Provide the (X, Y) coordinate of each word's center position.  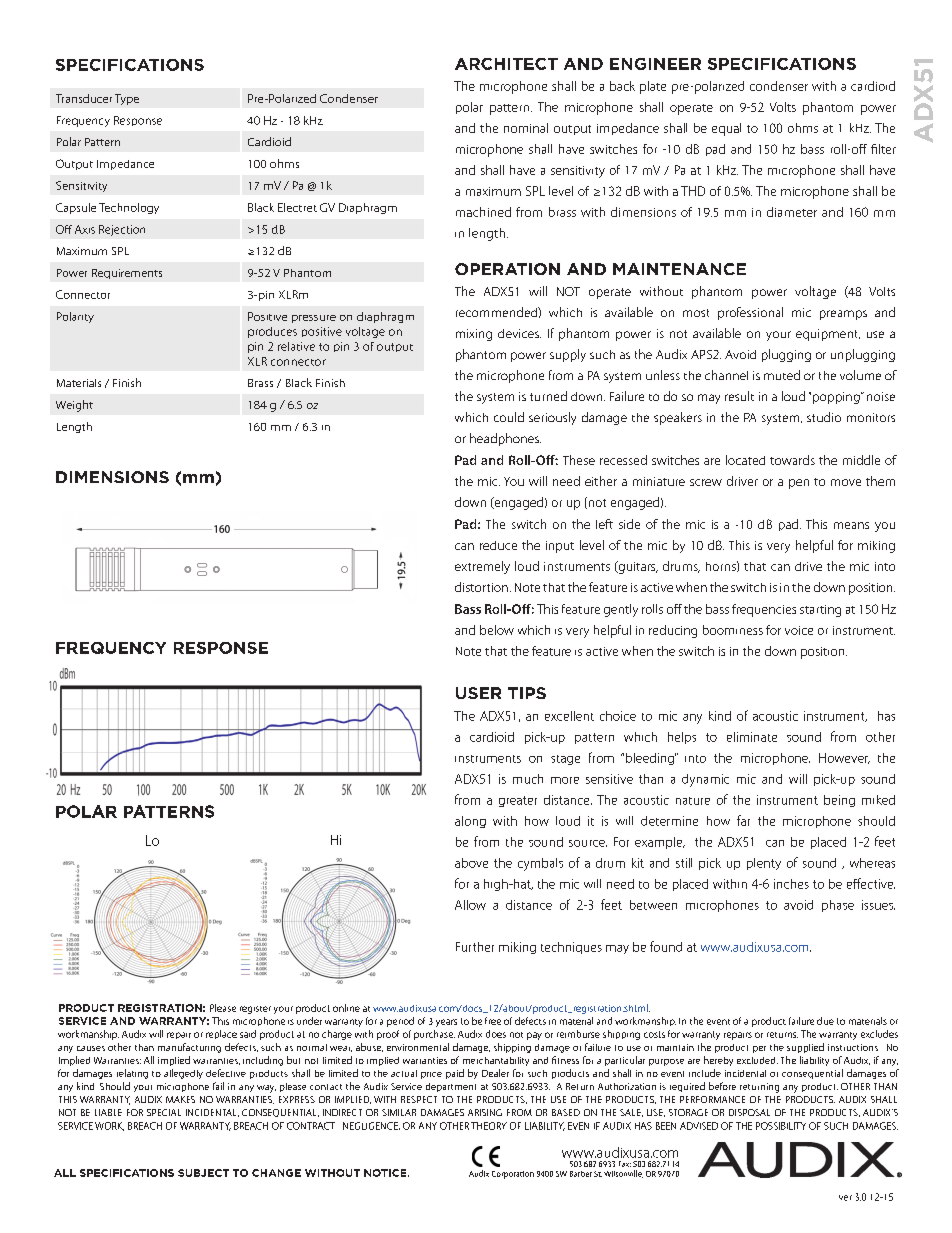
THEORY (489, 1126)
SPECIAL (164, 1112)
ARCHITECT (506, 64)
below (497, 630)
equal (726, 129)
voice (799, 630)
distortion (481, 587)
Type (127, 99)
